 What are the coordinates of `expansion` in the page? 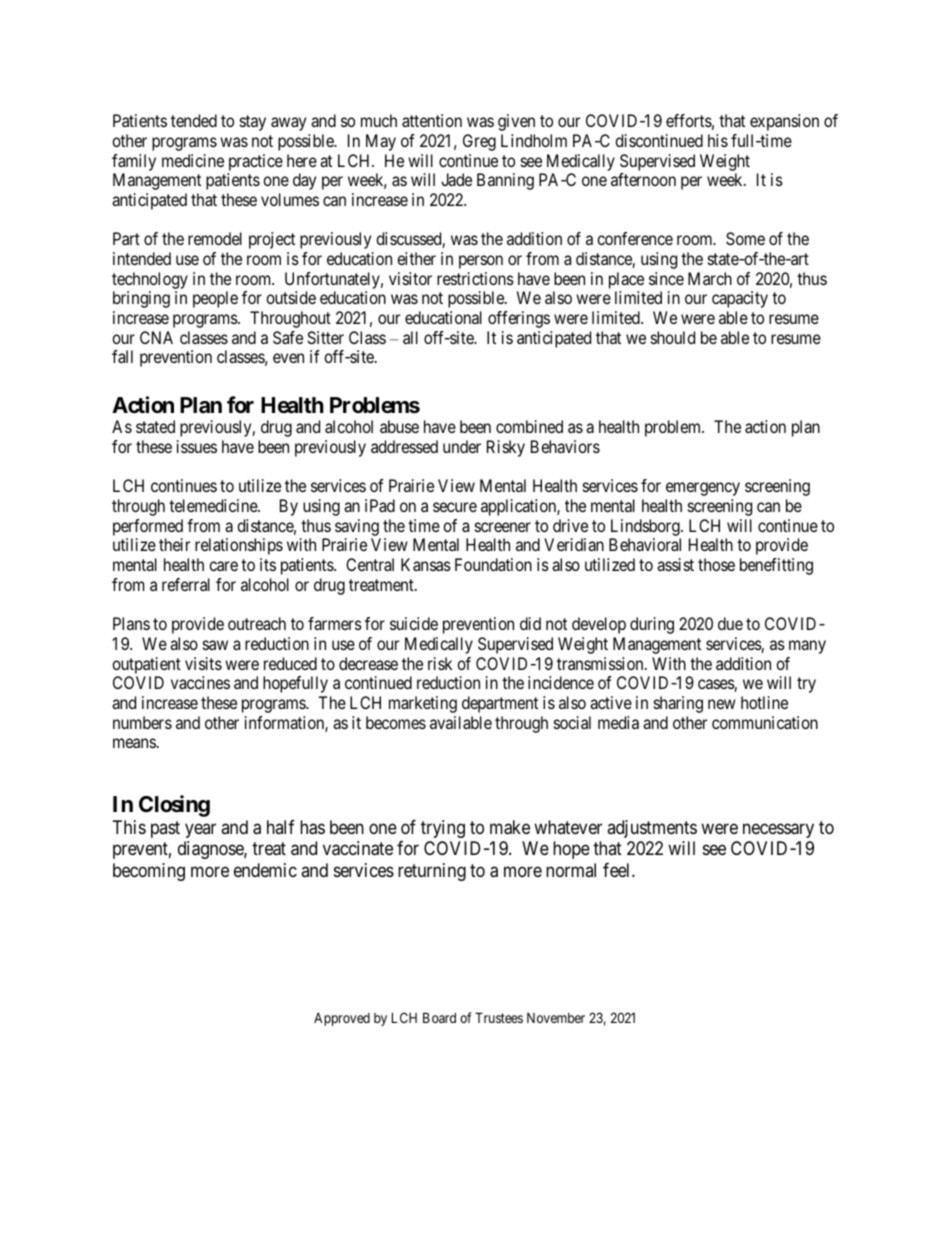 It's located at (784, 122).
